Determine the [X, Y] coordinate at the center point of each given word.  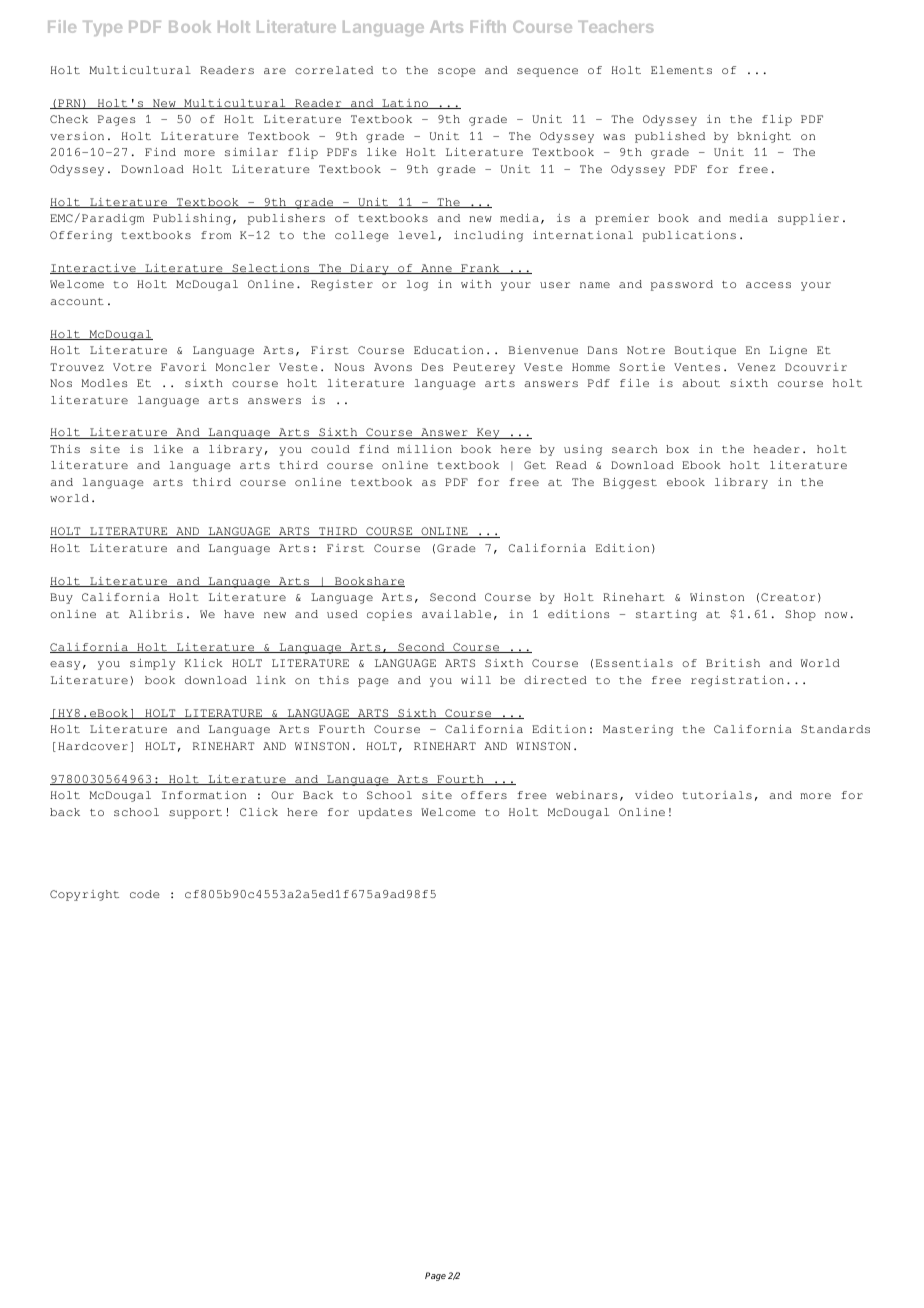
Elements [681, 70]
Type [102, 28]
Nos [61, 383]
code [145, 894]
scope [457, 72]
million [424, 449]
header [777, 449]
